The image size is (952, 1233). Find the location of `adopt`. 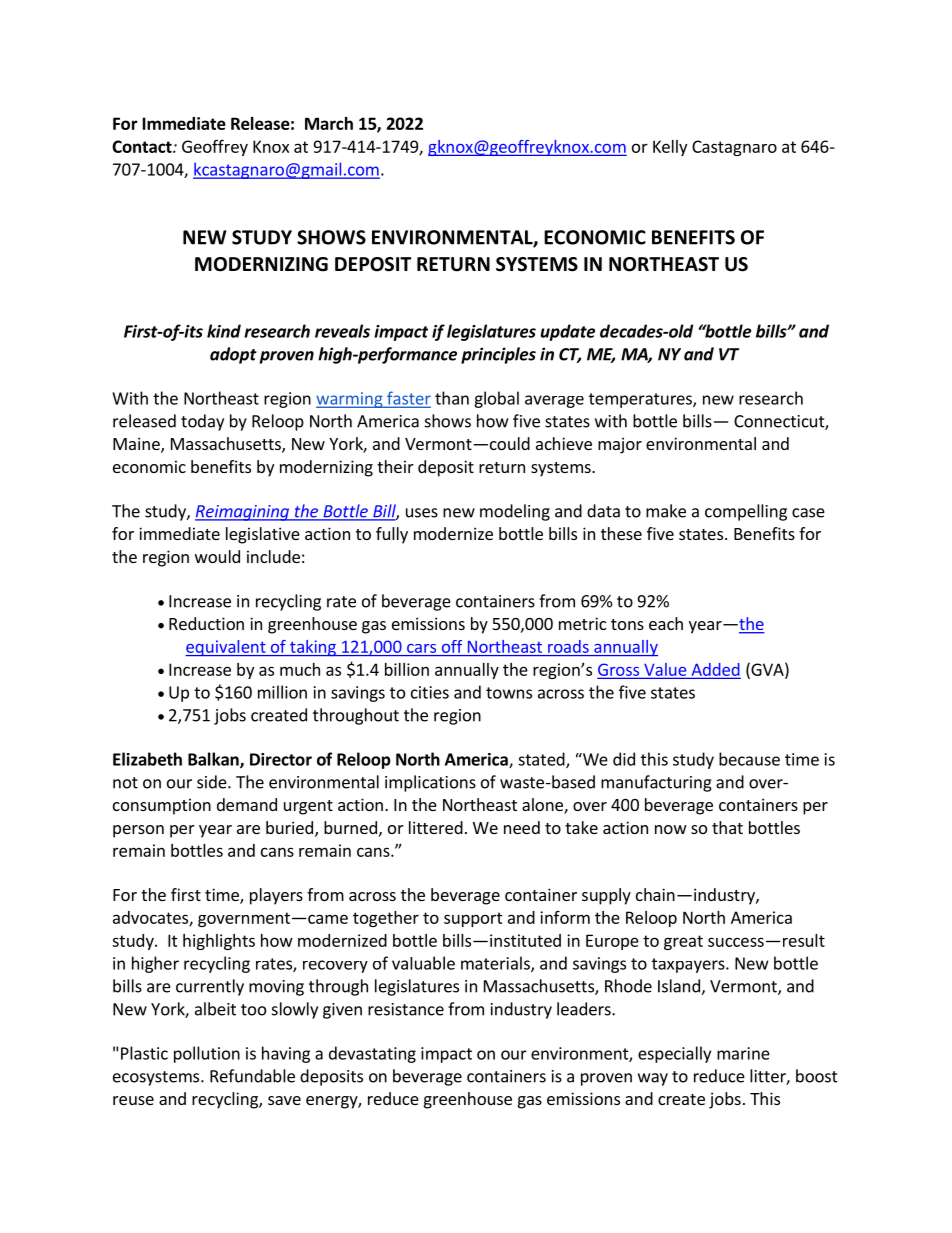

adopt is located at coordinates (233, 355).
